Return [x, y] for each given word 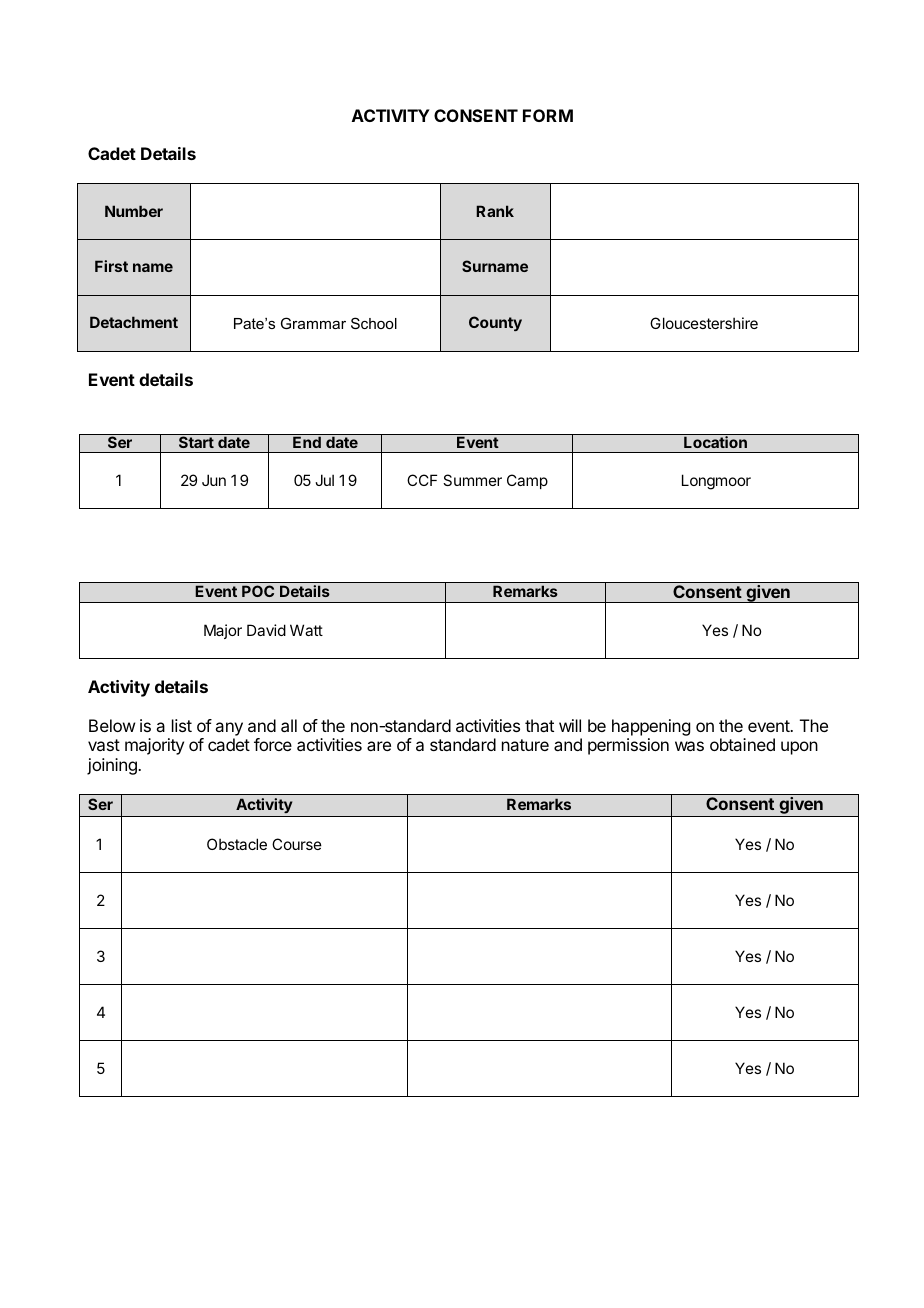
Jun [214, 480]
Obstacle [237, 844]
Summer [472, 480]
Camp [527, 481]
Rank [495, 211]
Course [297, 844]
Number [134, 211]
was [689, 746]
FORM [548, 115]
